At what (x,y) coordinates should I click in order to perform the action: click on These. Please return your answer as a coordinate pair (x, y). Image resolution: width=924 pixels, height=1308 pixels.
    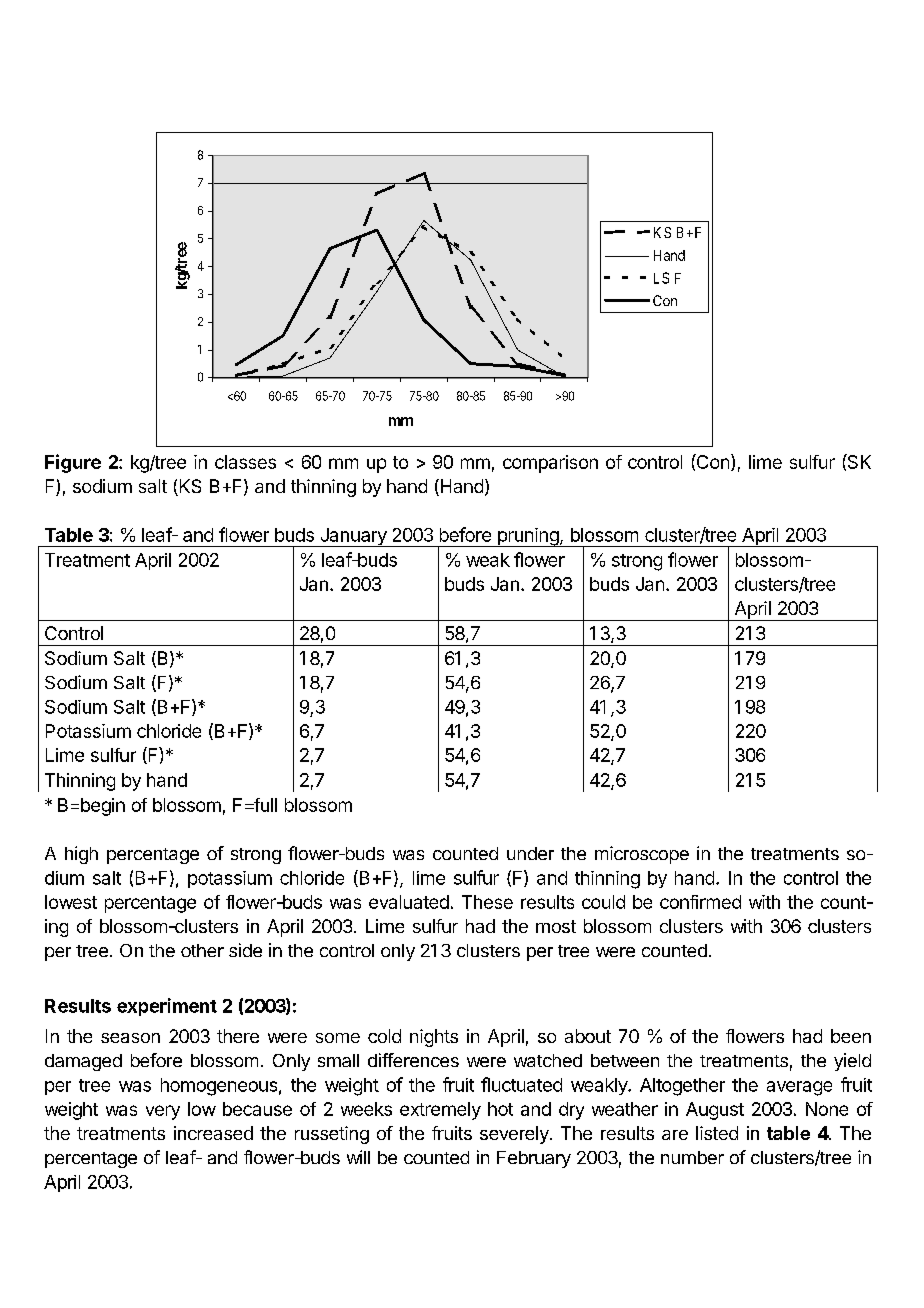
    Looking at the image, I should click on (487, 902).
